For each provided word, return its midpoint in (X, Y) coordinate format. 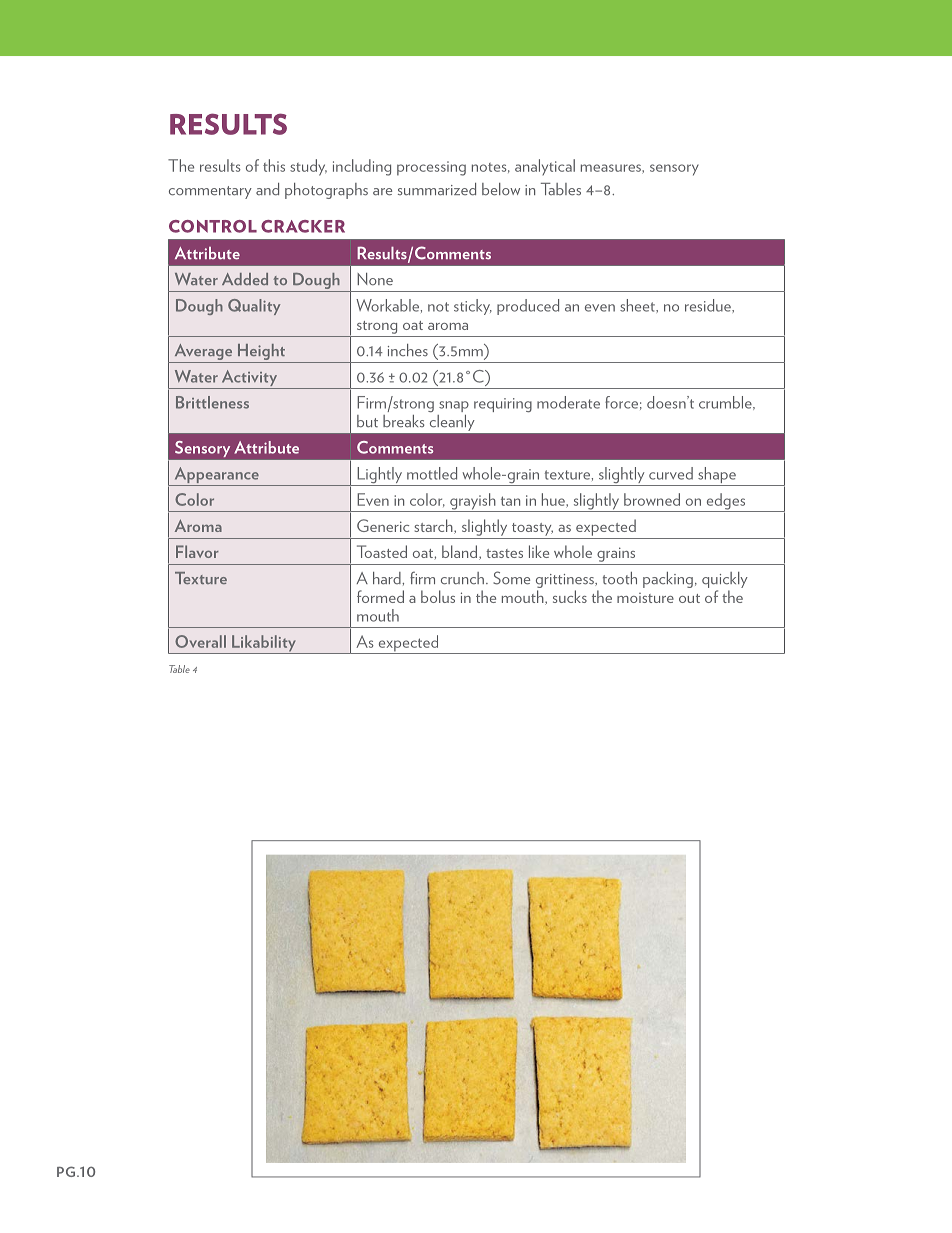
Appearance (216, 476)
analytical (545, 167)
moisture (645, 598)
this (274, 165)
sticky (473, 307)
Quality (254, 307)
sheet (638, 305)
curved (671, 473)
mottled (432, 473)
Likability (264, 644)
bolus (438, 596)
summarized (437, 189)
